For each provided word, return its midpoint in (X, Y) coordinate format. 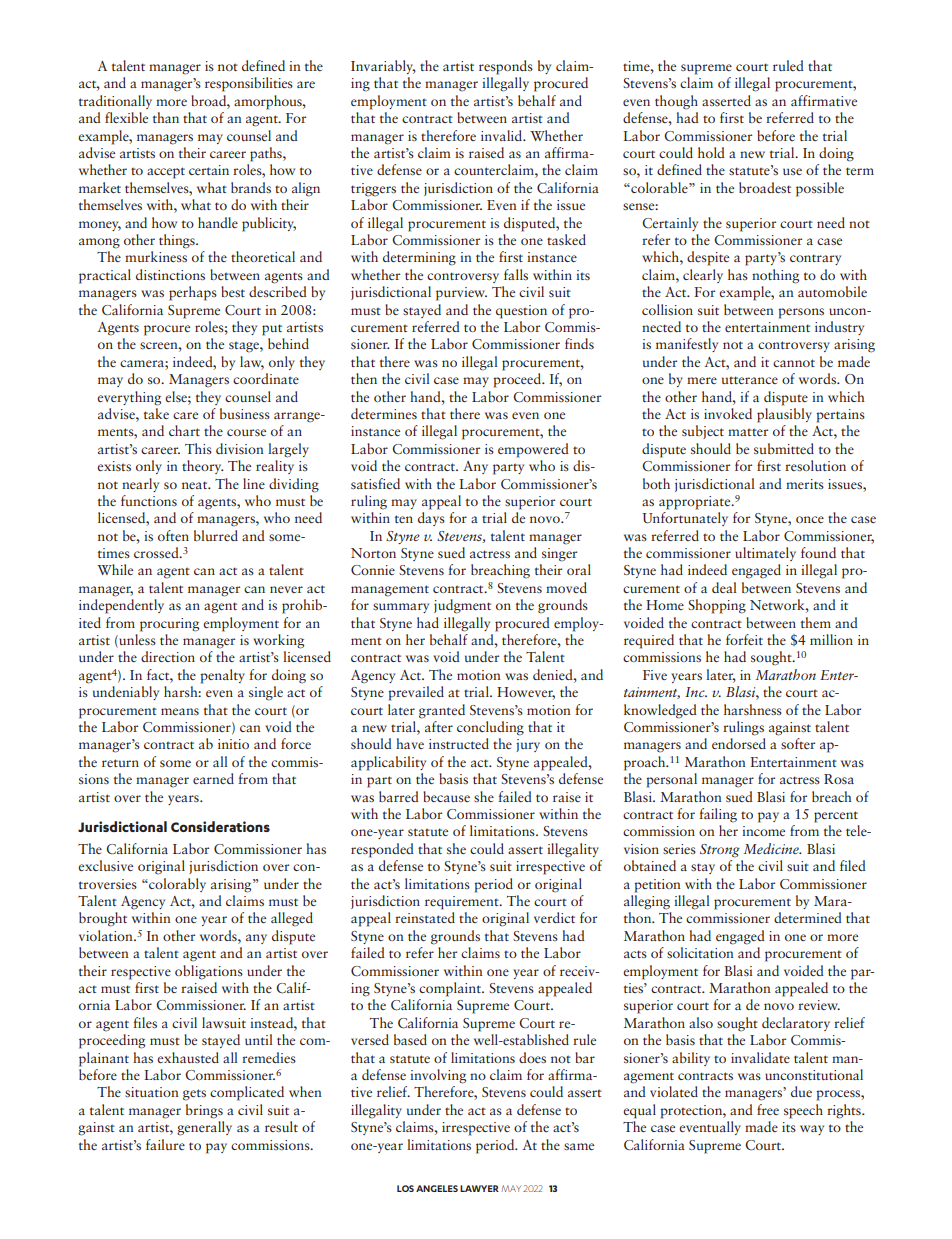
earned (213, 778)
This (198, 448)
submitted (784, 448)
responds (506, 67)
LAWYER (479, 1188)
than (166, 117)
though (676, 102)
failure (165, 1144)
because (446, 796)
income (763, 831)
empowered (533, 450)
